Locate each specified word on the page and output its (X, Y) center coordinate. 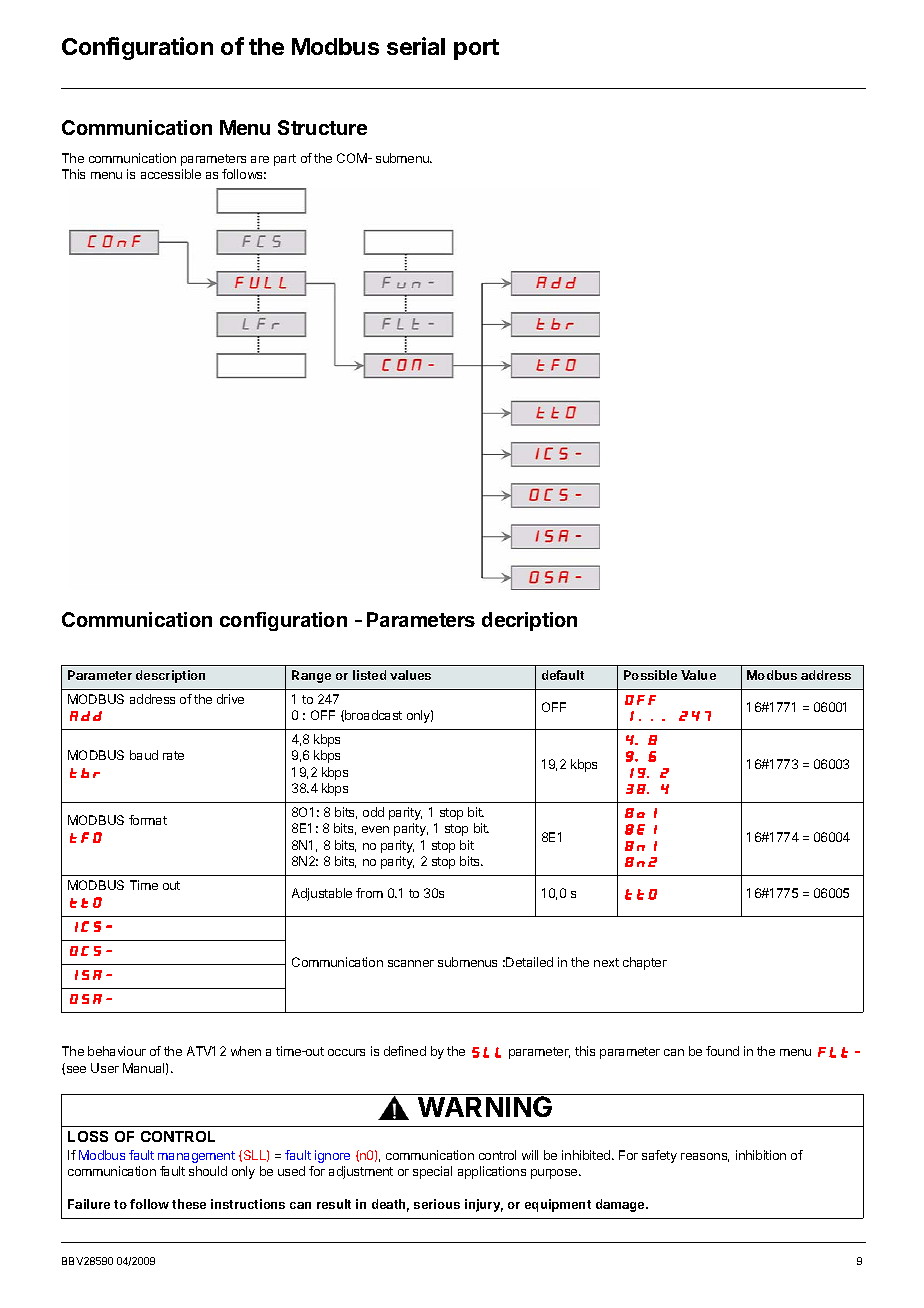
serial (416, 46)
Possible (650, 675)
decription (529, 621)
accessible (171, 174)
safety (659, 1156)
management (196, 1157)
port (476, 49)
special (432, 1172)
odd (373, 812)
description (170, 676)
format (148, 820)
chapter (645, 963)
